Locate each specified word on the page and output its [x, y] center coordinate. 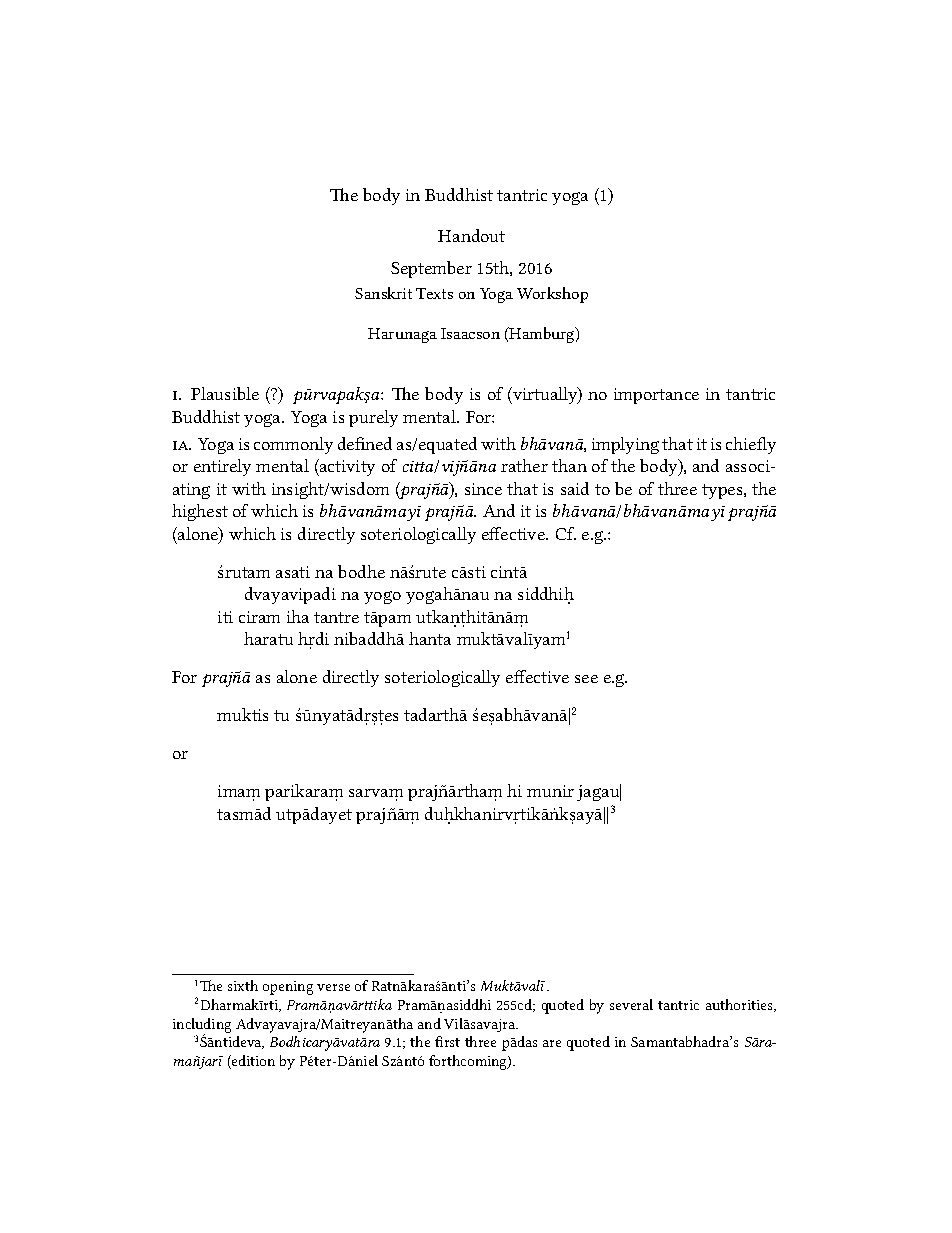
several [631, 1004]
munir [550, 791]
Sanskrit [383, 293]
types [723, 491]
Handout [471, 235]
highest [200, 512]
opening [288, 988]
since [483, 489]
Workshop [552, 295]
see [586, 679]
